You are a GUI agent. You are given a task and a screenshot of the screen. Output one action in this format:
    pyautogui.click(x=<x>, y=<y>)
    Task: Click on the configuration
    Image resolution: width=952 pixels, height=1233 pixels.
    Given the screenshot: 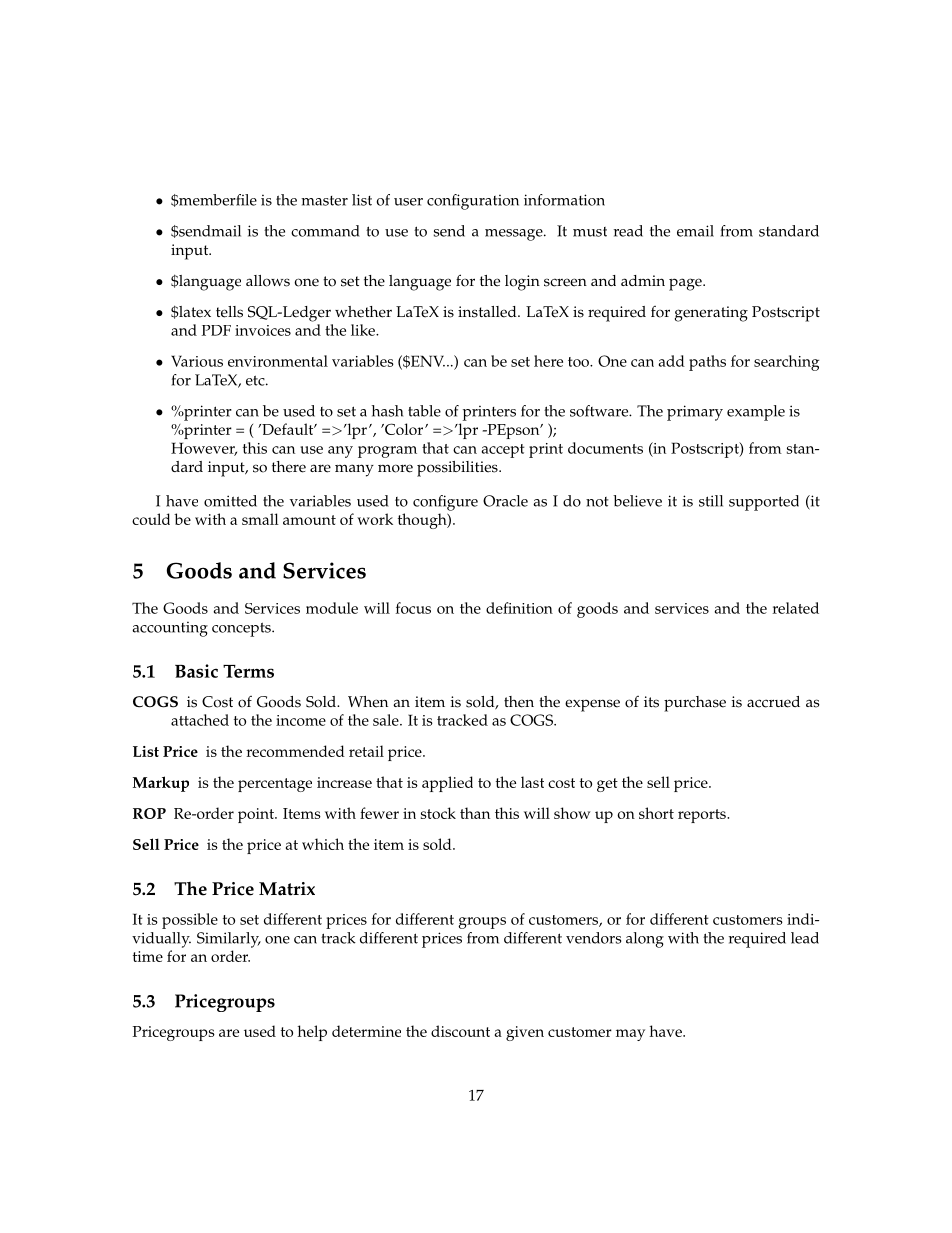 What is the action you would take?
    pyautogui.click(x=473, y=202)
